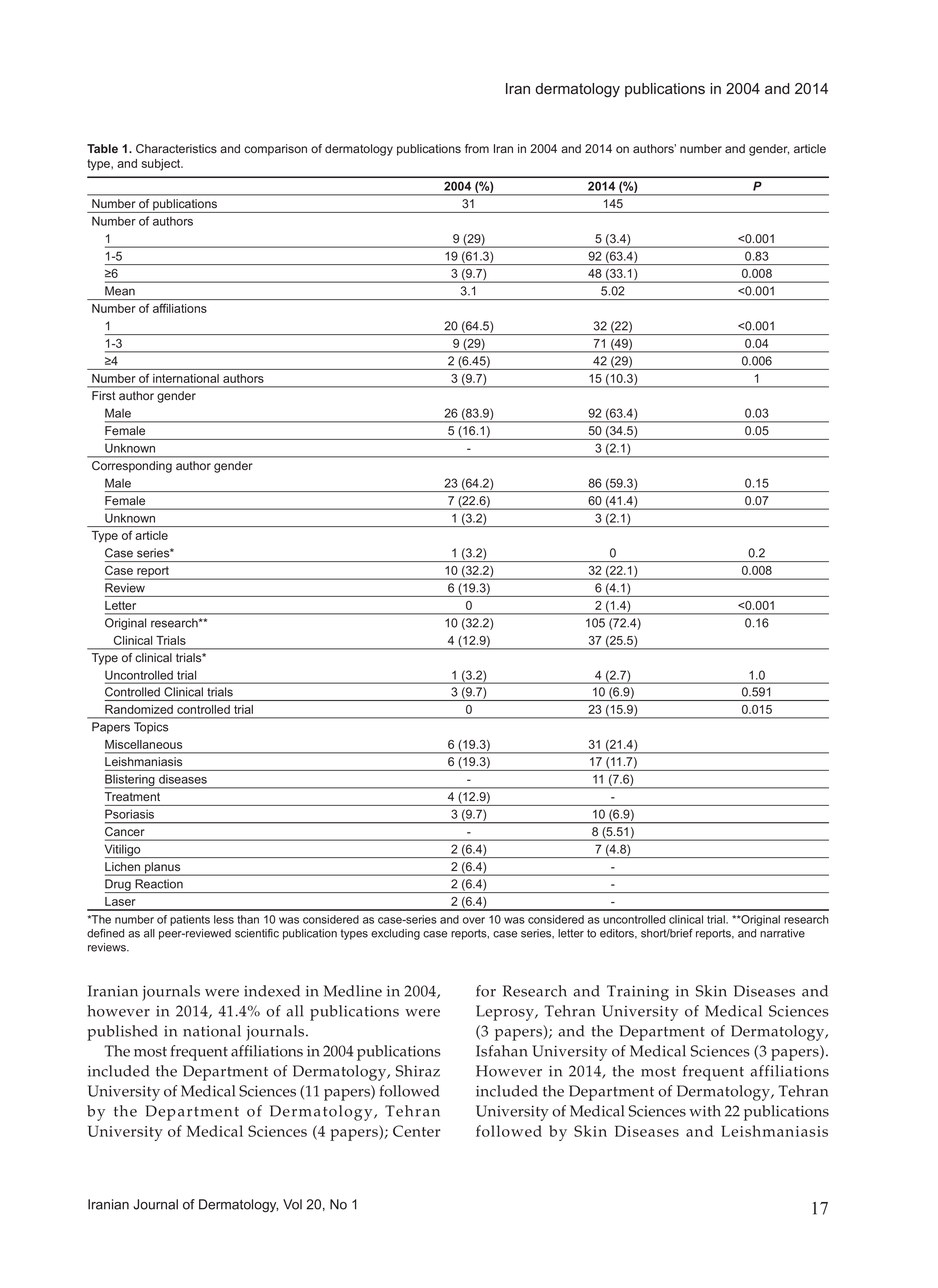  I want to click on Topics, so click(151, 728).
